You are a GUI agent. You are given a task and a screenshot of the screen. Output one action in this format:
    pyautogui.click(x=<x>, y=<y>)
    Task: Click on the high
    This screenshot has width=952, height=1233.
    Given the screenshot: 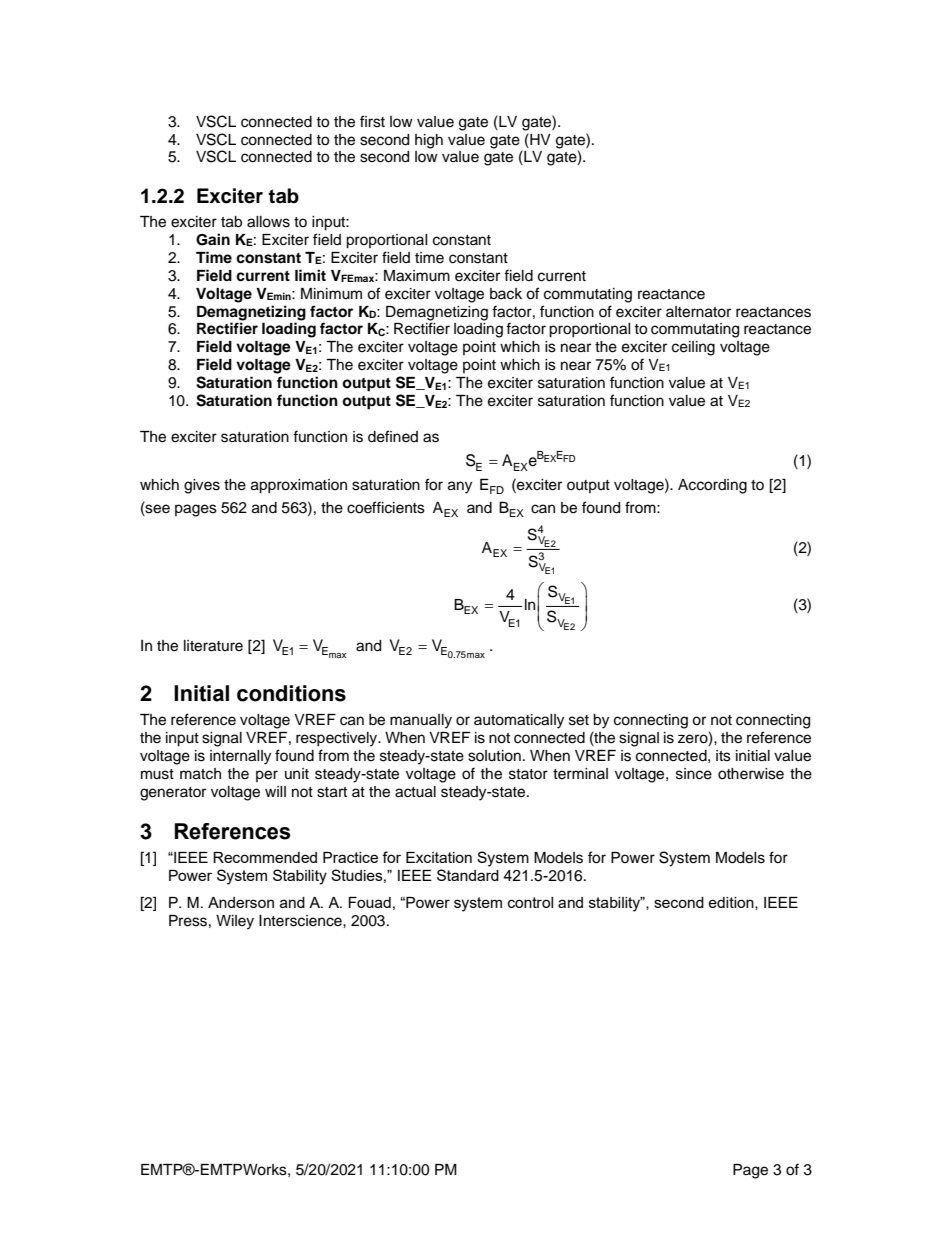 What is the action you would take?
    pyautogui.click(x=429, y=141)
